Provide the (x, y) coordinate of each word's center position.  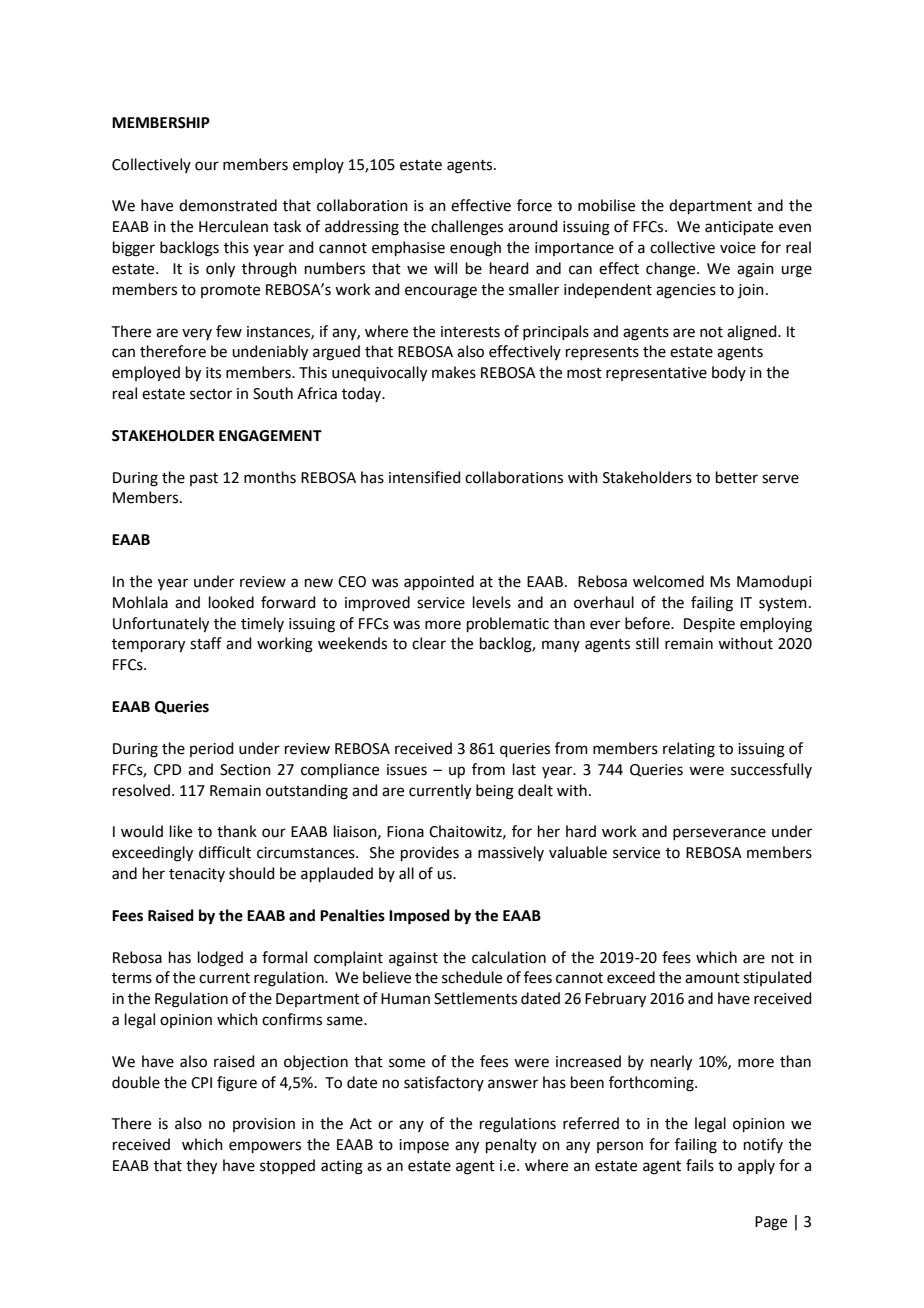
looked (231, 602)
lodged (220, 959)
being (495, 792)
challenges (467, 228)
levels (492, 602)
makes (454, 372)
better (737, 477)
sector (211, 394)
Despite (709, 625)
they (201, 1167)
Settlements (475, 998)
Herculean (233, 226)
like (181, 831)
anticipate (739, 228)
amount (712, 978)
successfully (771, 770)
